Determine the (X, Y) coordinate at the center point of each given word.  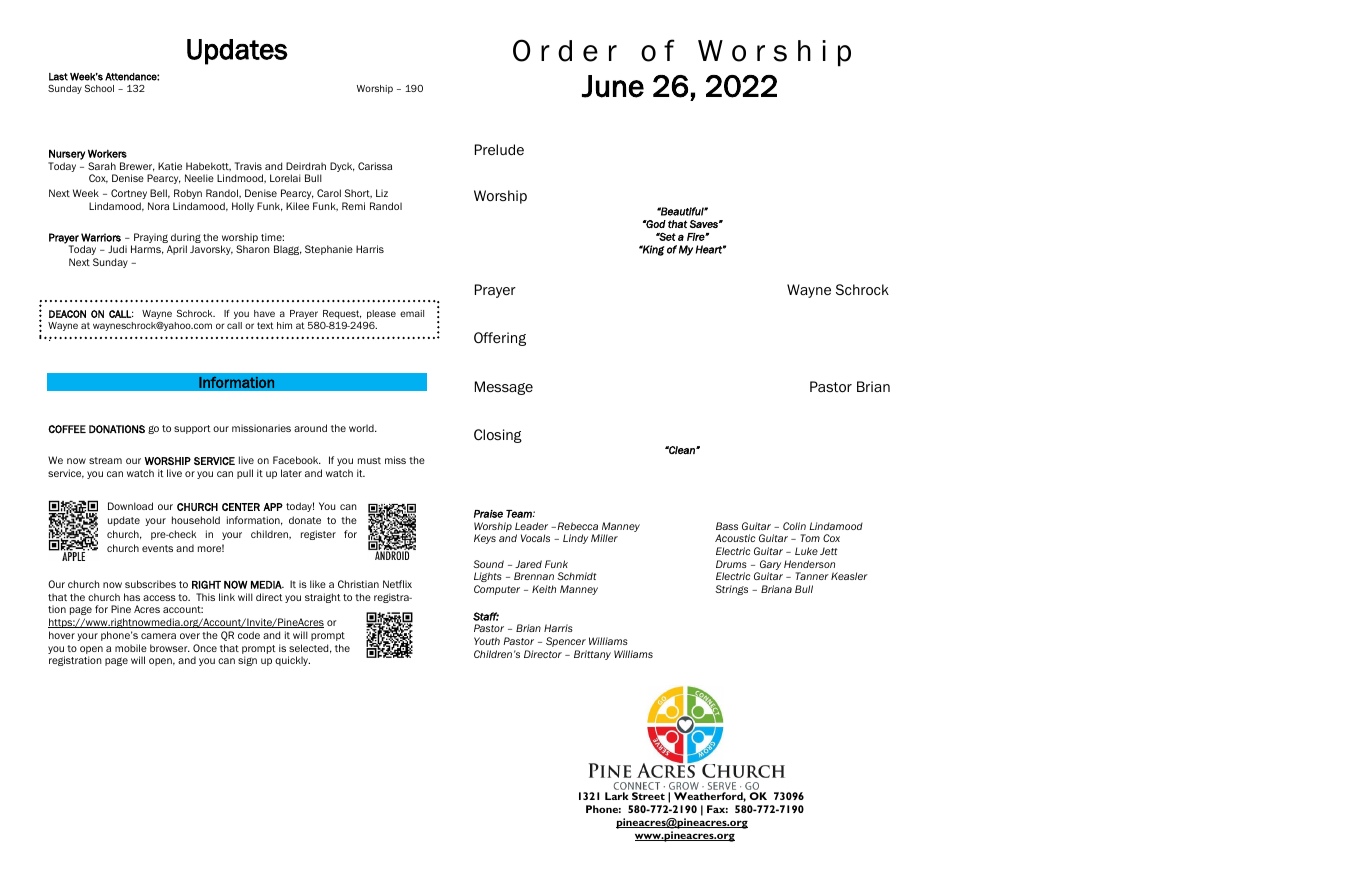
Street (648, 796)
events (157, 548)
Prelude (499, 149)
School (99, 88)
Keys (485, 539)
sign (247, 661)
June (613, 86)
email (412, 313)
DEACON (67, 314)
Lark (617, 796)
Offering (500, 339)
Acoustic (735, 538)
